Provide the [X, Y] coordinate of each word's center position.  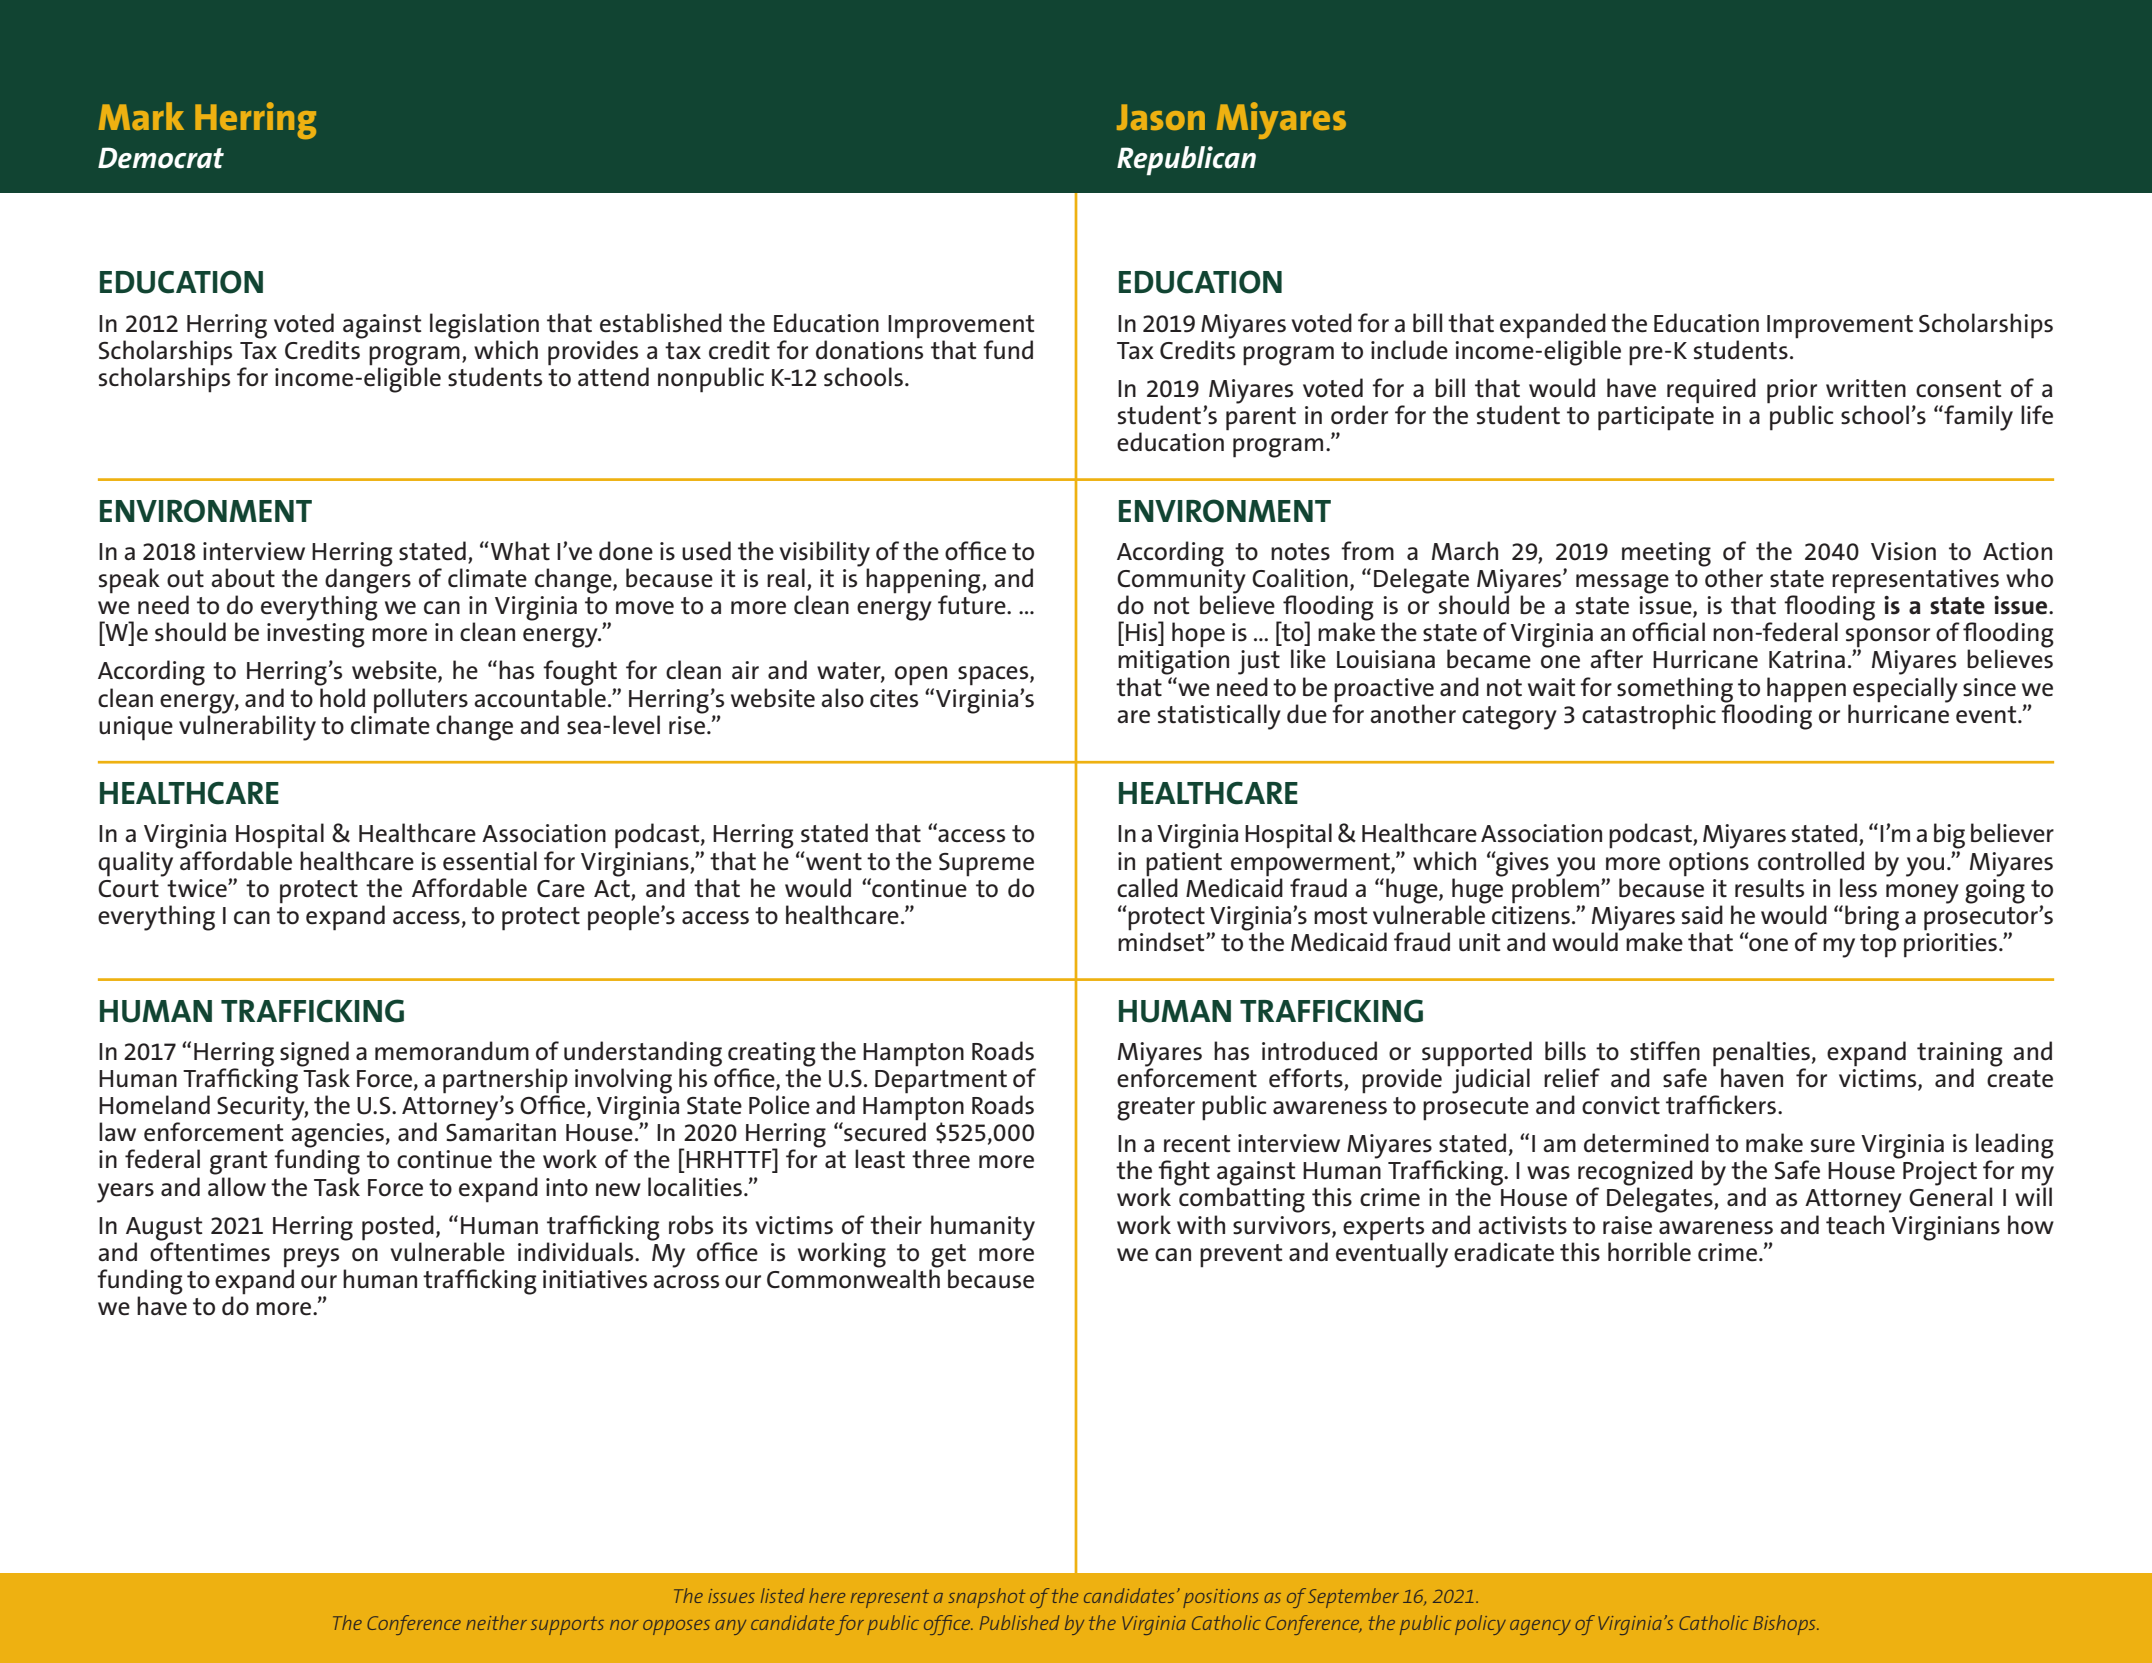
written [1866, 388]
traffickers [1721, 1105]
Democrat [161, 158]
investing [316, 635]
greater [1156, 1109]
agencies [337, 1136]
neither [496, 1622]
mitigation [1173, 662]
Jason [1161, 117]
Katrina [1807, 659]
